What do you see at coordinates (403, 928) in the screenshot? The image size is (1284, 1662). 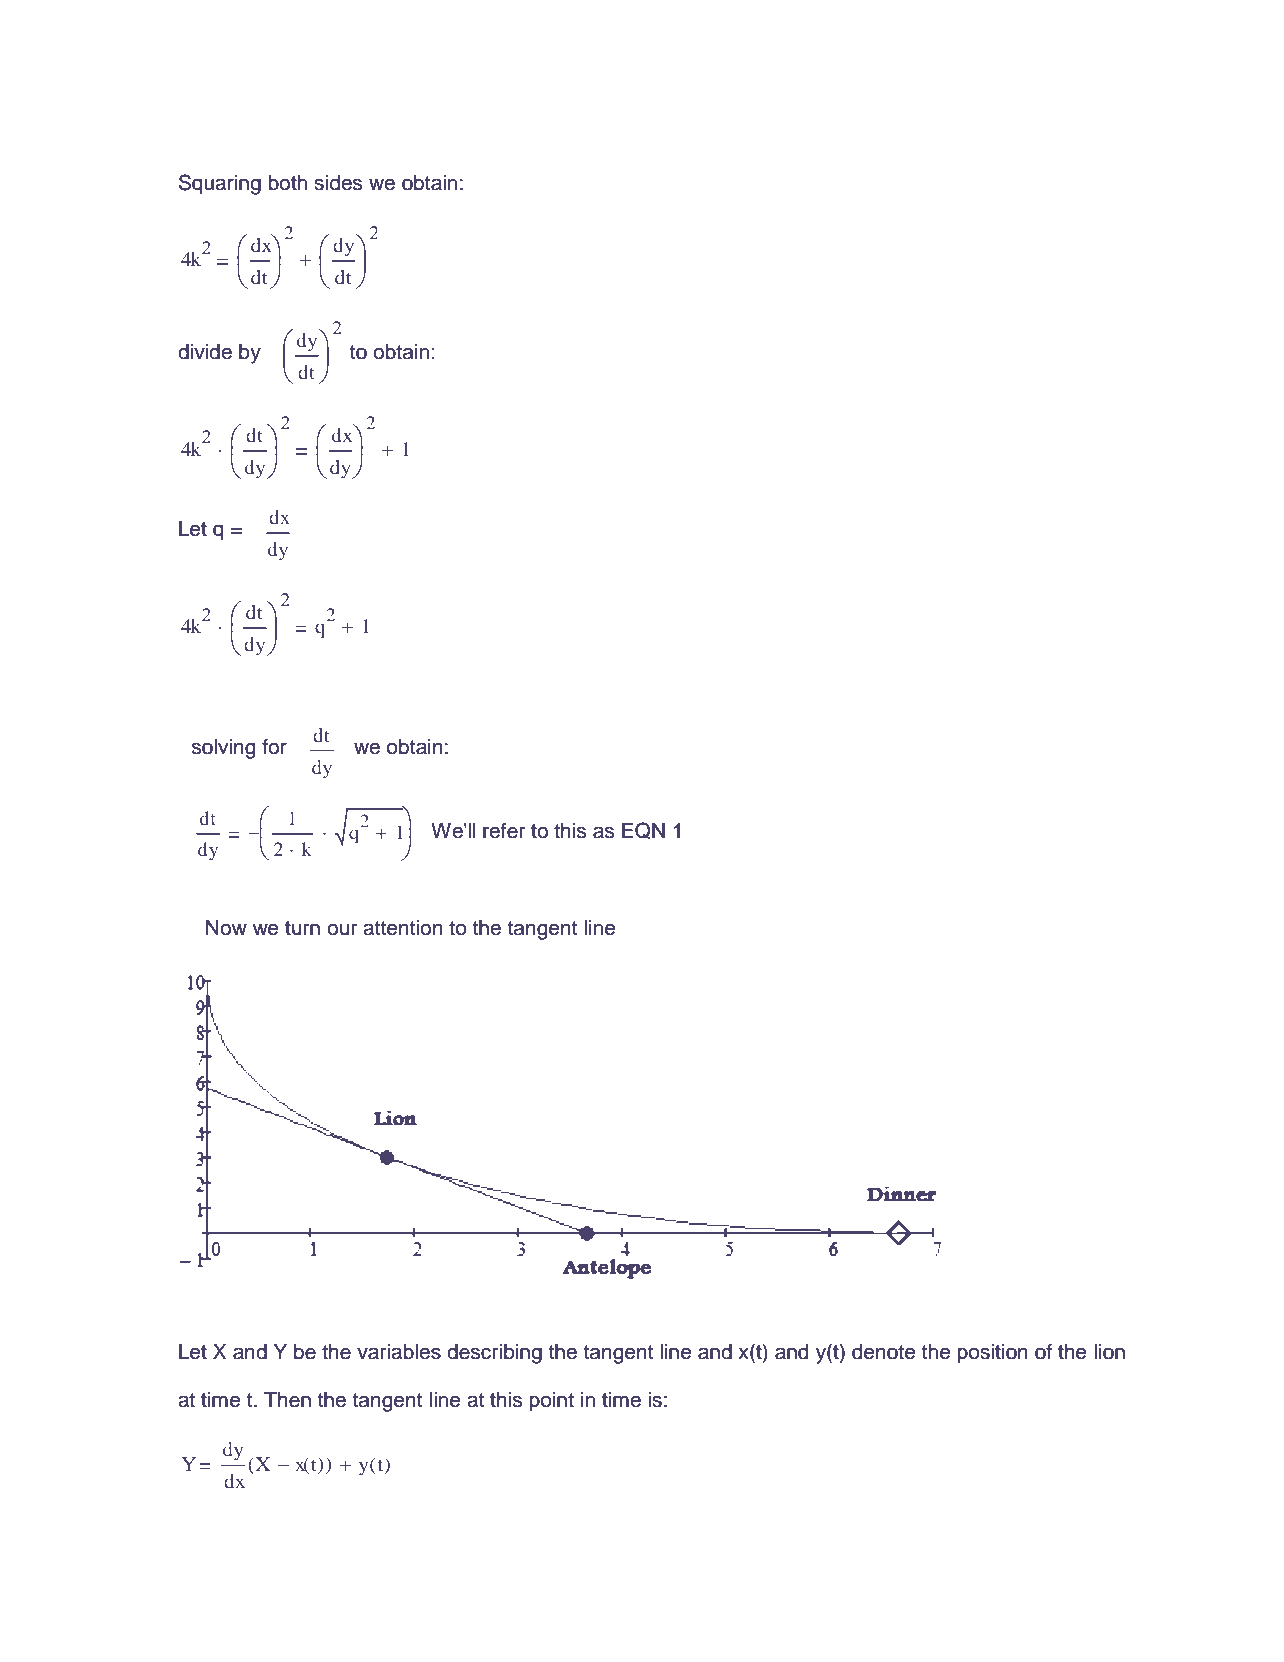 I see `attention` at bounding box center [403, 928].
